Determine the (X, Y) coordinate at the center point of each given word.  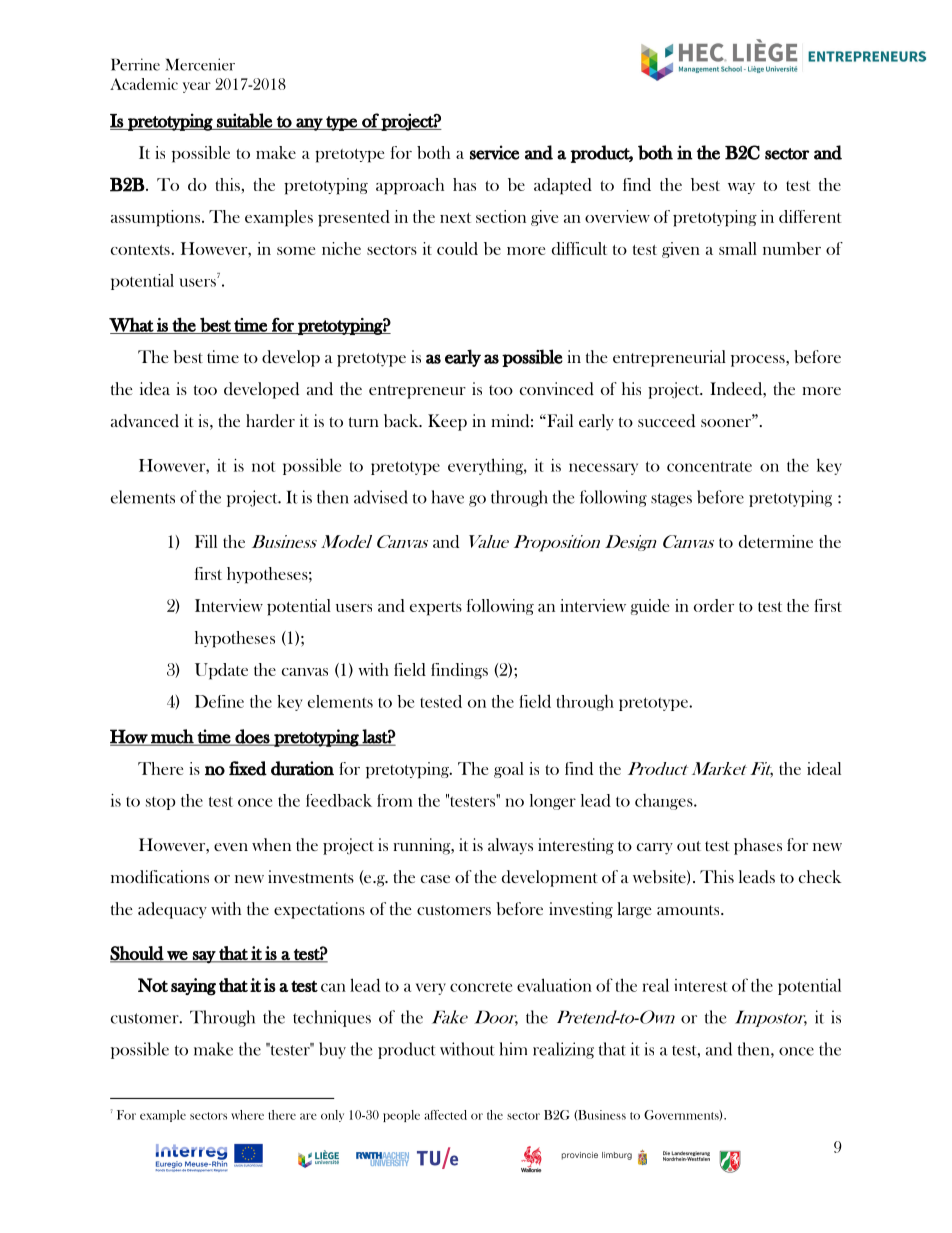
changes (665, 802)
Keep (447, 422)
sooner (727, 422)
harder (270, 421)
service (494, 152)
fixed (248, 768)
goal (509, 770)
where (247, 1115)
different (810, 216)
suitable (244, 121)
